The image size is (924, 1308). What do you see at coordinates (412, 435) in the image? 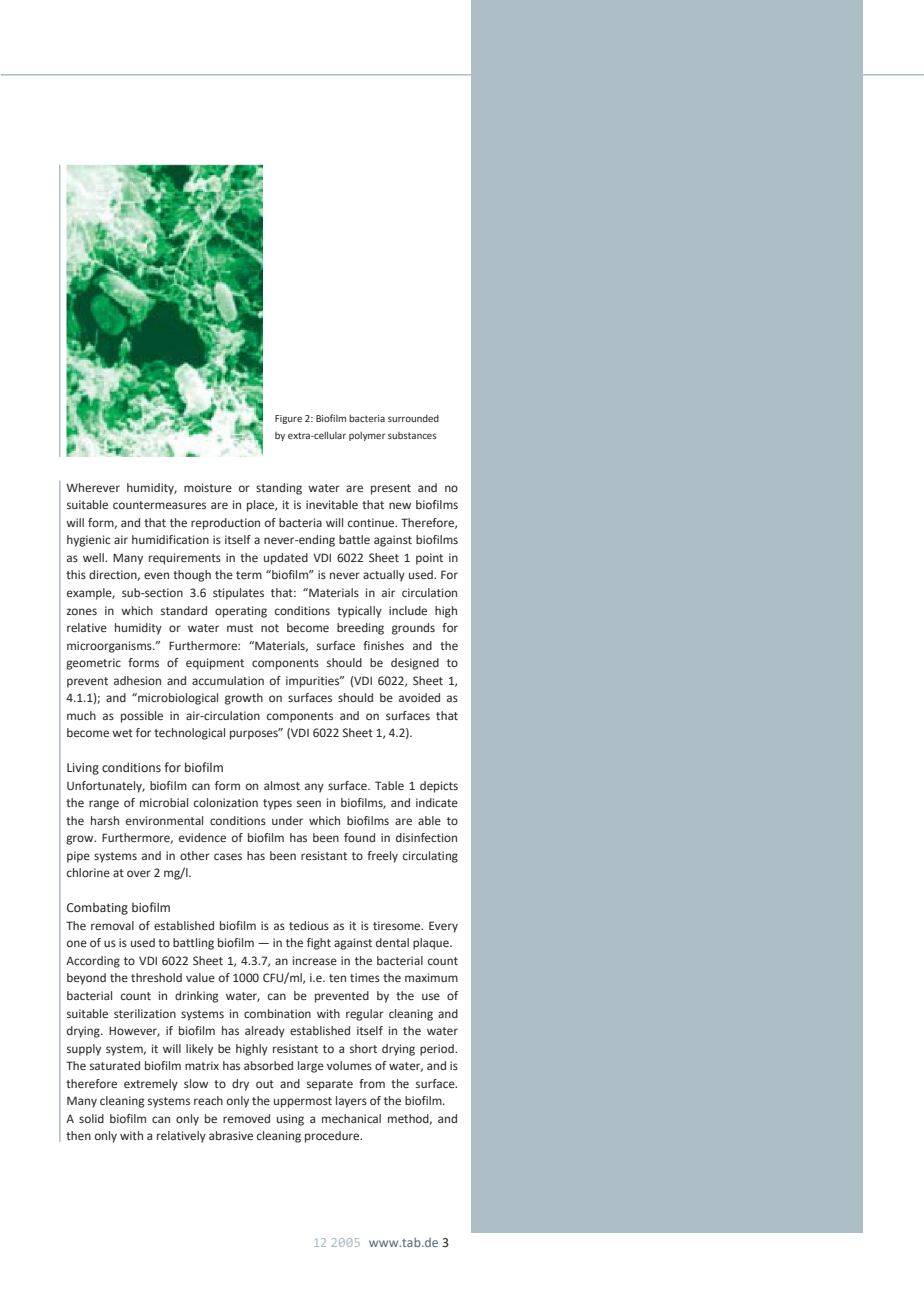
I see `substances` at bounding box center [412, 435].
